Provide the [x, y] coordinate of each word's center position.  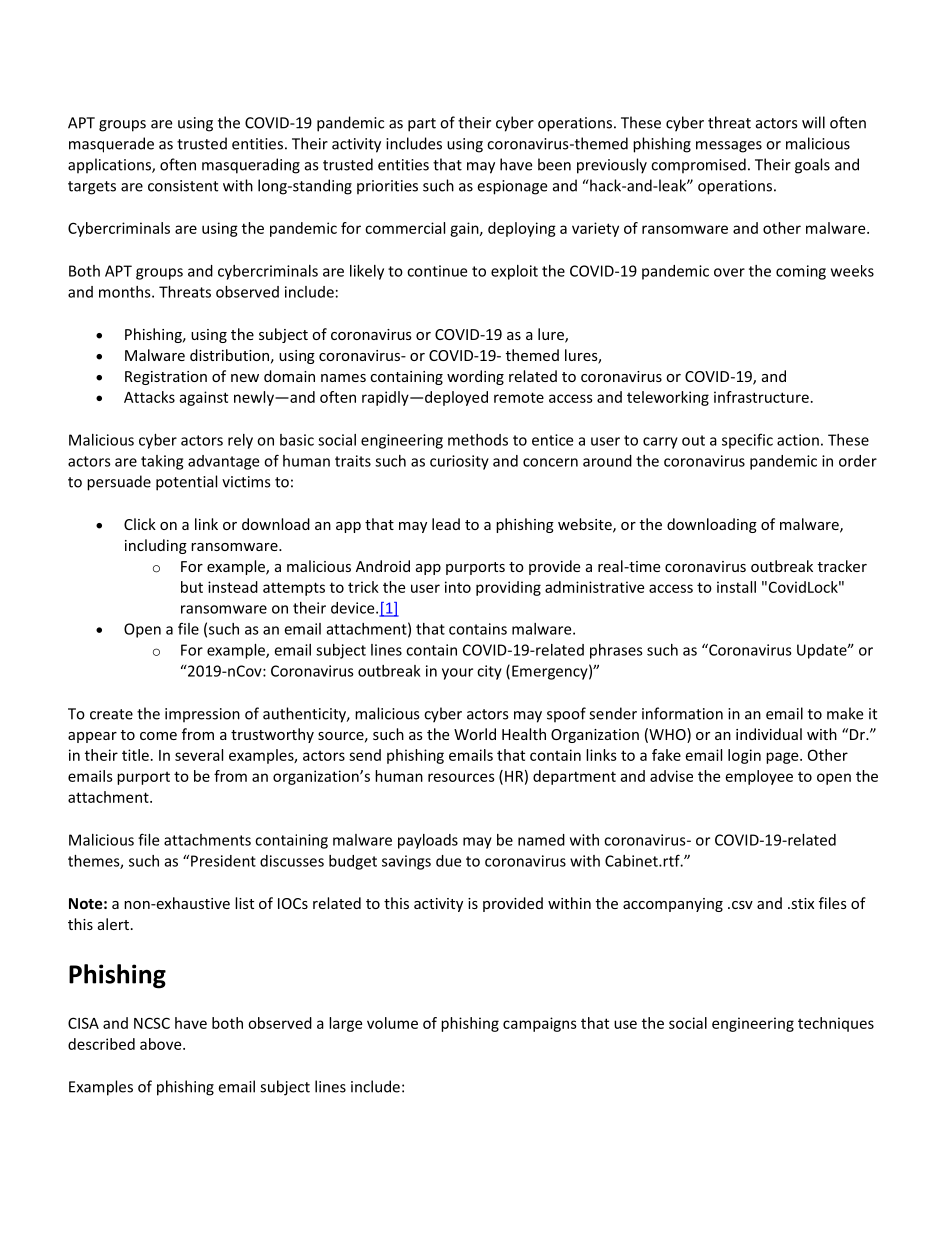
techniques [836, 1024]
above [162, 1044]
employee [759, 777]
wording [475, 377]
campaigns [540, 1024]
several [199, 755]
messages [729, 147]
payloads [428, 841]
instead [233, 587]
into [458, 587]
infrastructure [761, 397]
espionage [512, 187]
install [736, 587]
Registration [166, 378]
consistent [183, 186]
